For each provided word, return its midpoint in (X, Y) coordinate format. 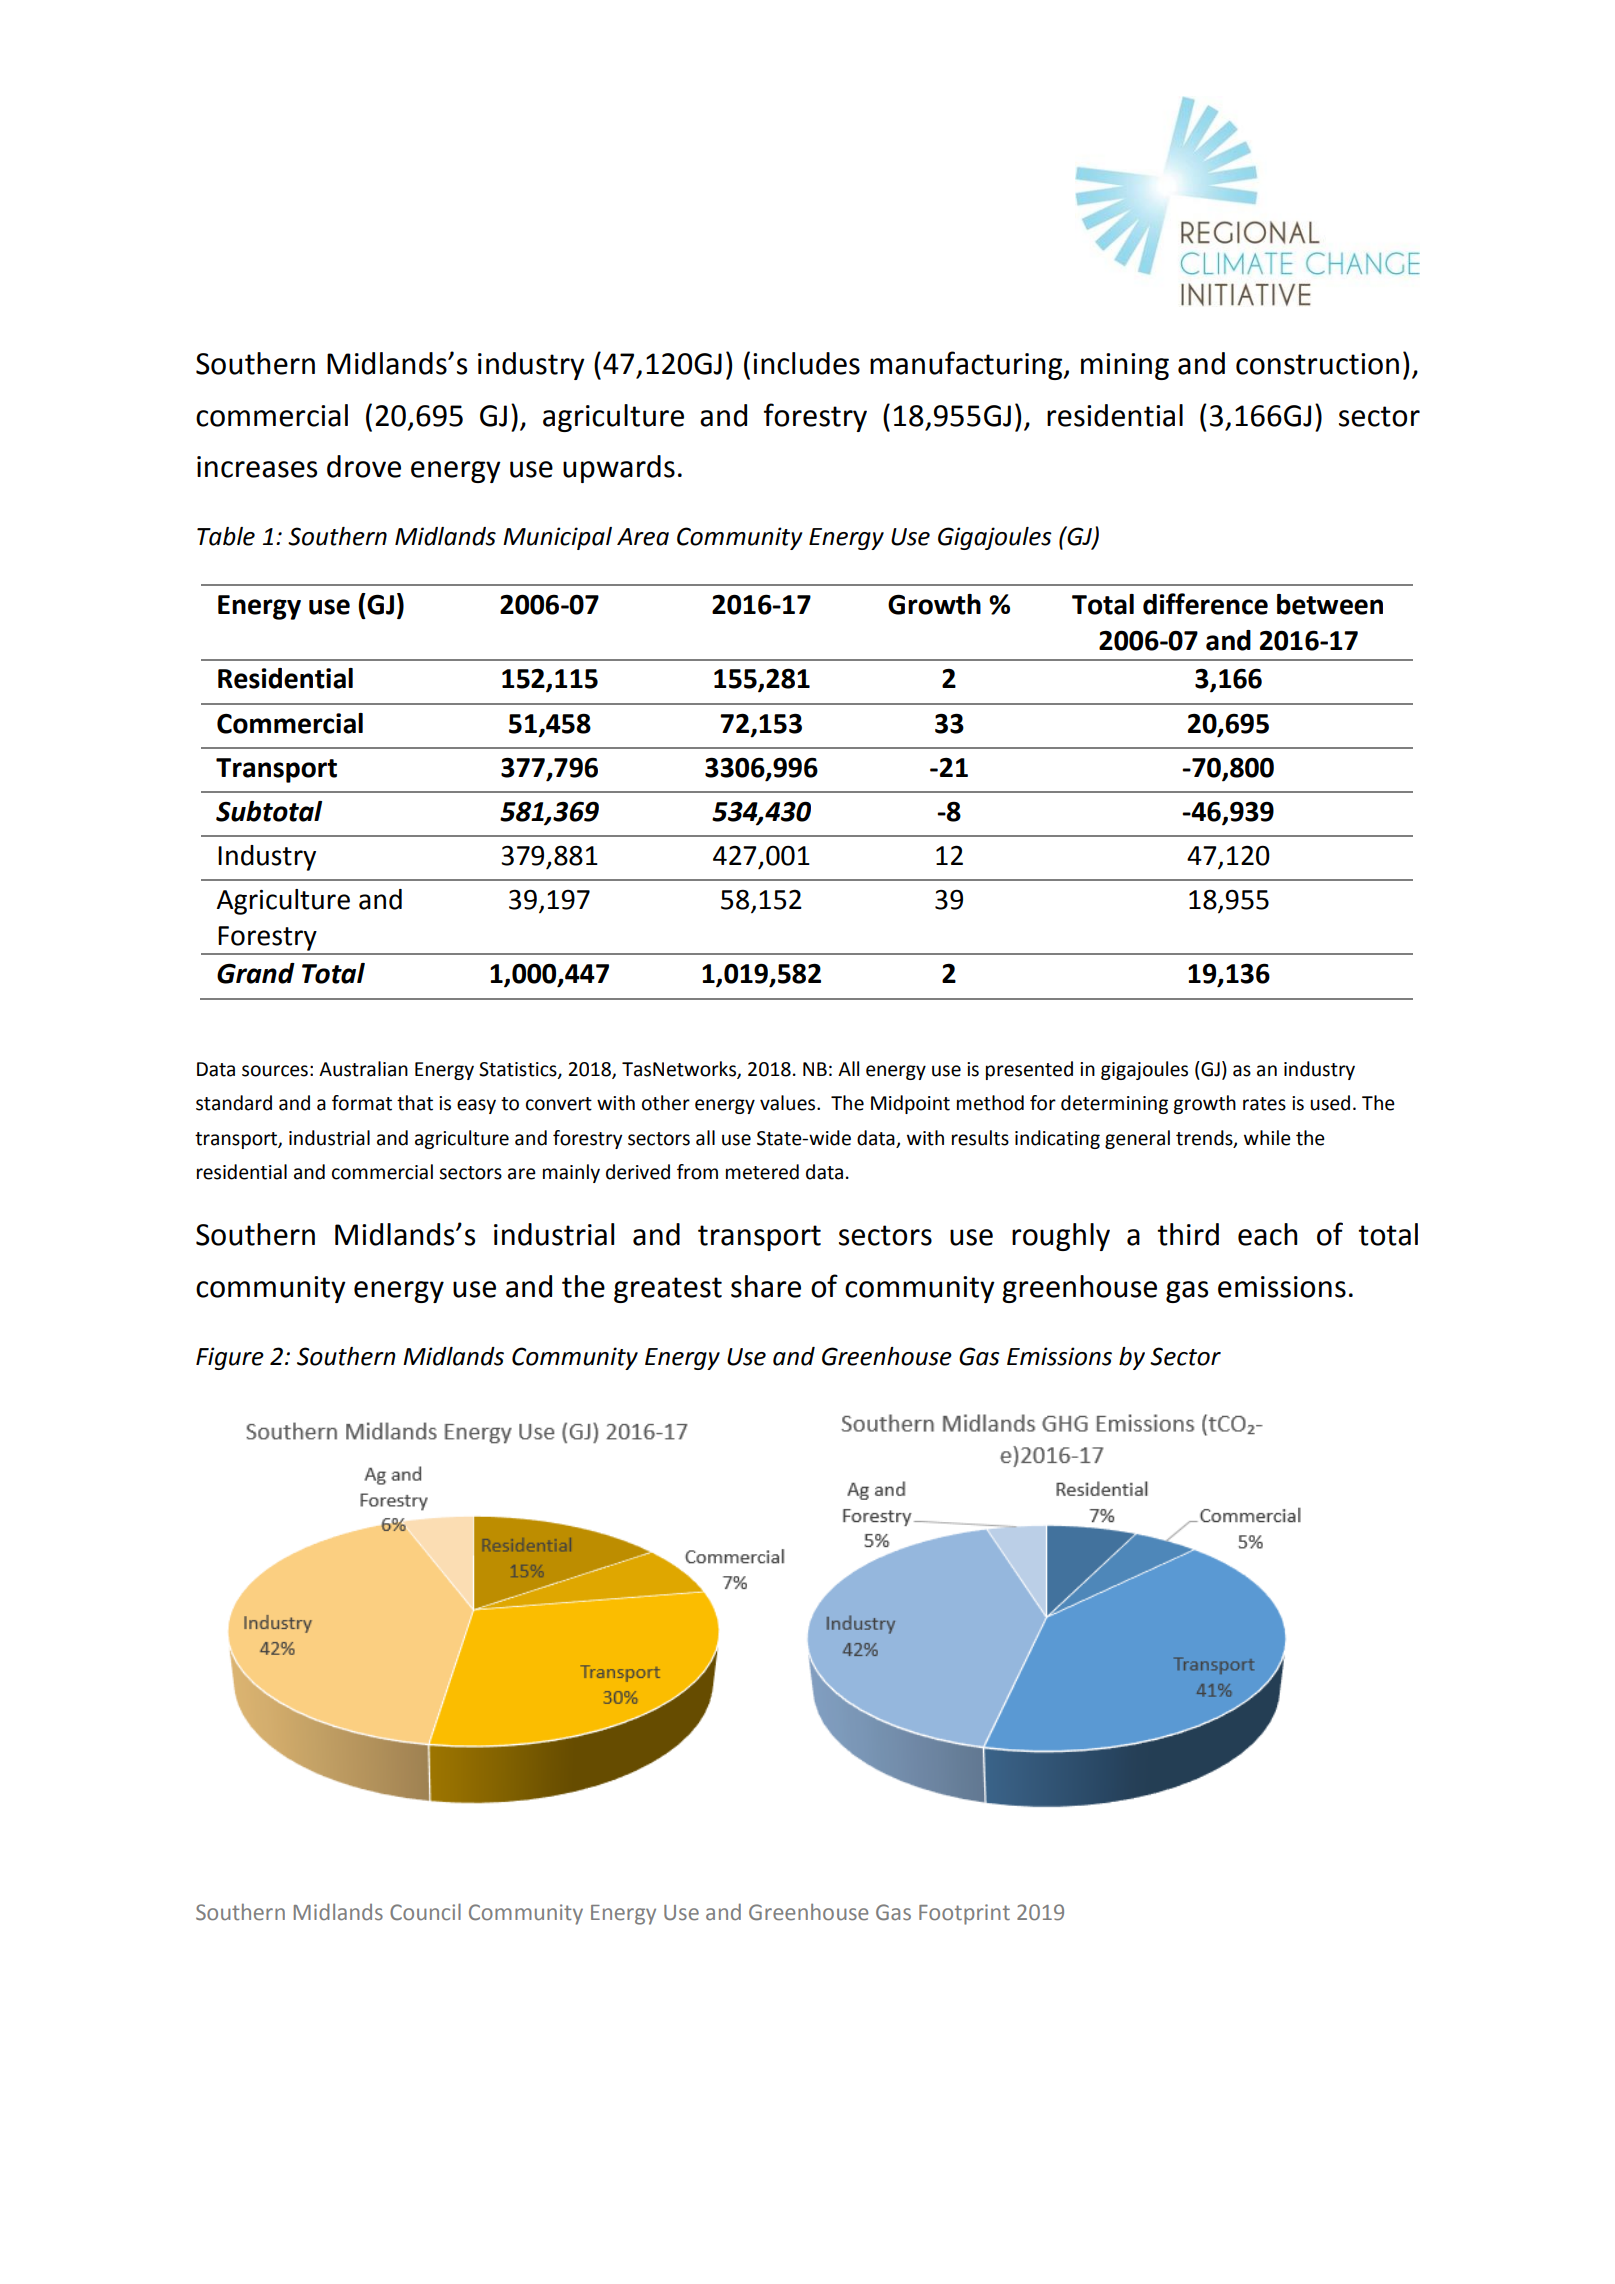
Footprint (964, 1914)
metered (762, 1172)
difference (1205, 604)
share (766, 1286)
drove (364, 466)
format (362, 1103)
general (1137, 1139)
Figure (230, 1358)
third (1188, 1234)
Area (643, 537)
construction (1317, 364)
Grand (256, 973)
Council (425, 1912)
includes (806, 363)
